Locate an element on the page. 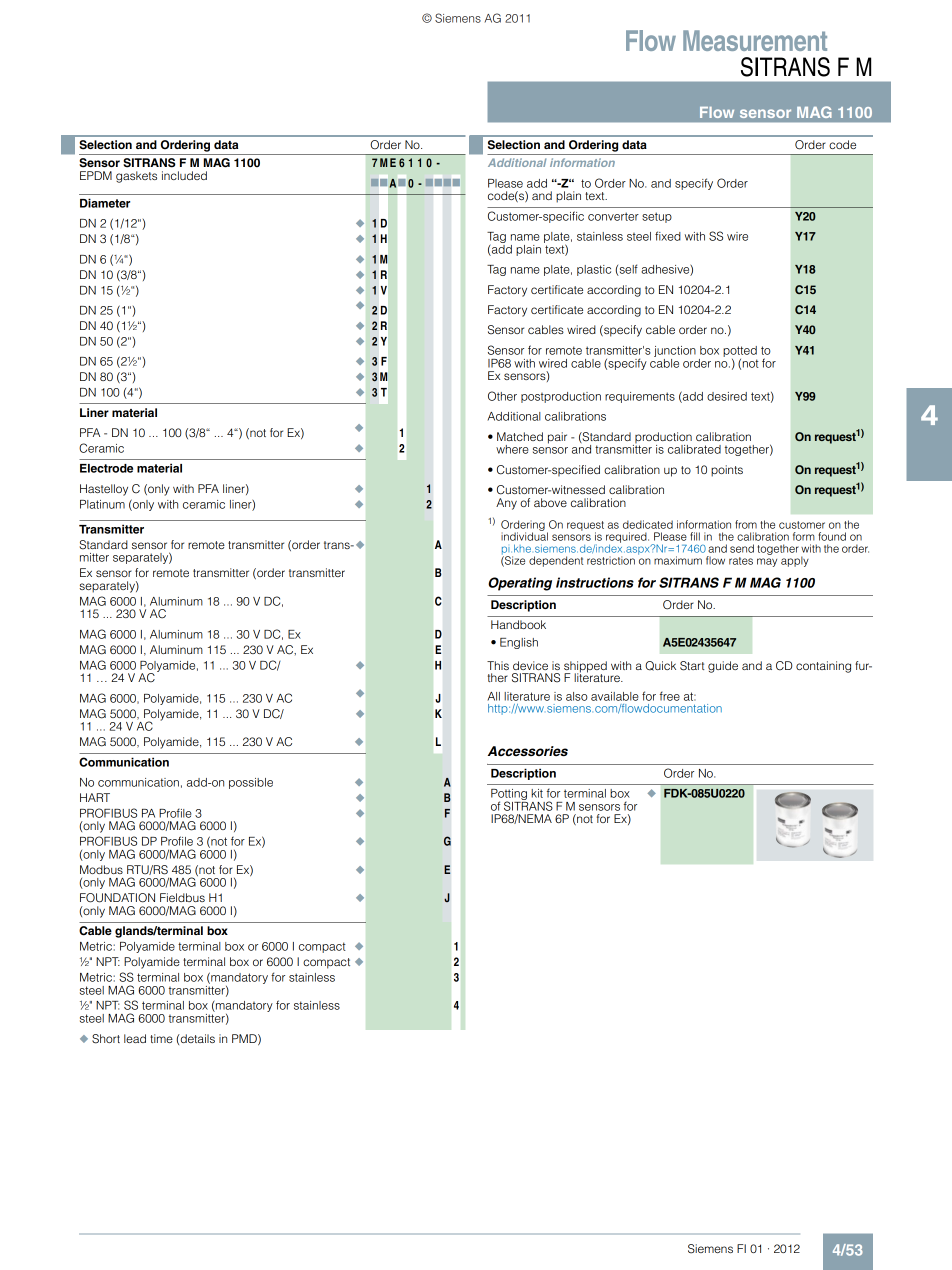 The image size is (952, 1270). Platinum is located at coordinates (102, 504).
